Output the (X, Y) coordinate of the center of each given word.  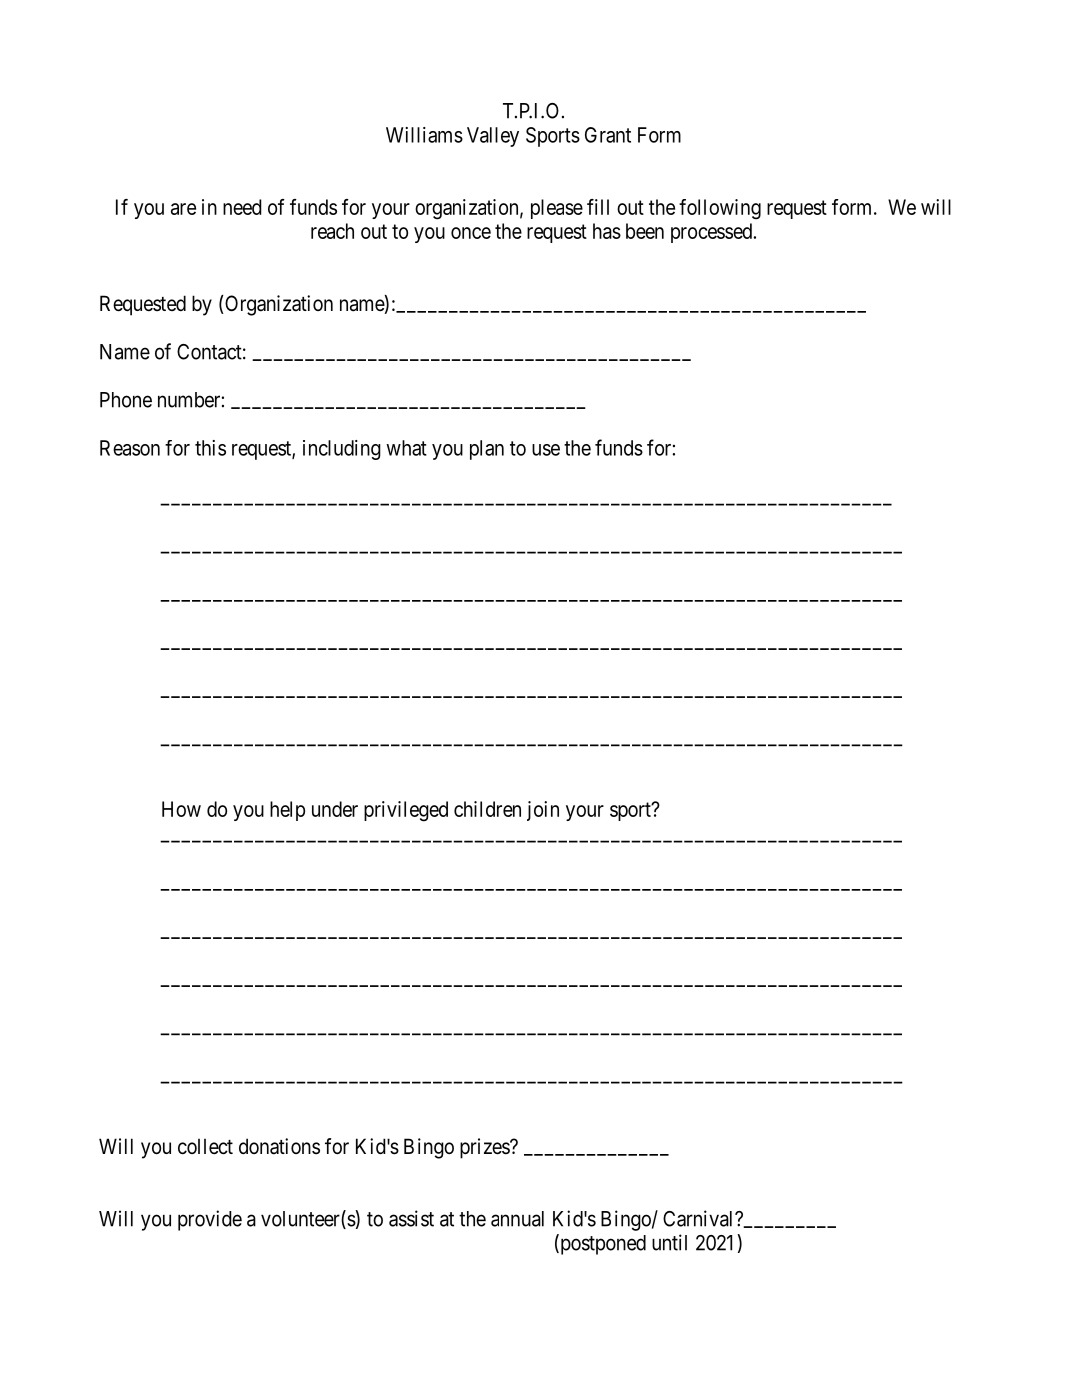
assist (411, 1218)
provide (210, 1220)
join (543, 811)
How (181, 809)
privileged (406, 811)
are (183, 209)
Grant (608, 135)
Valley (493, 137)
